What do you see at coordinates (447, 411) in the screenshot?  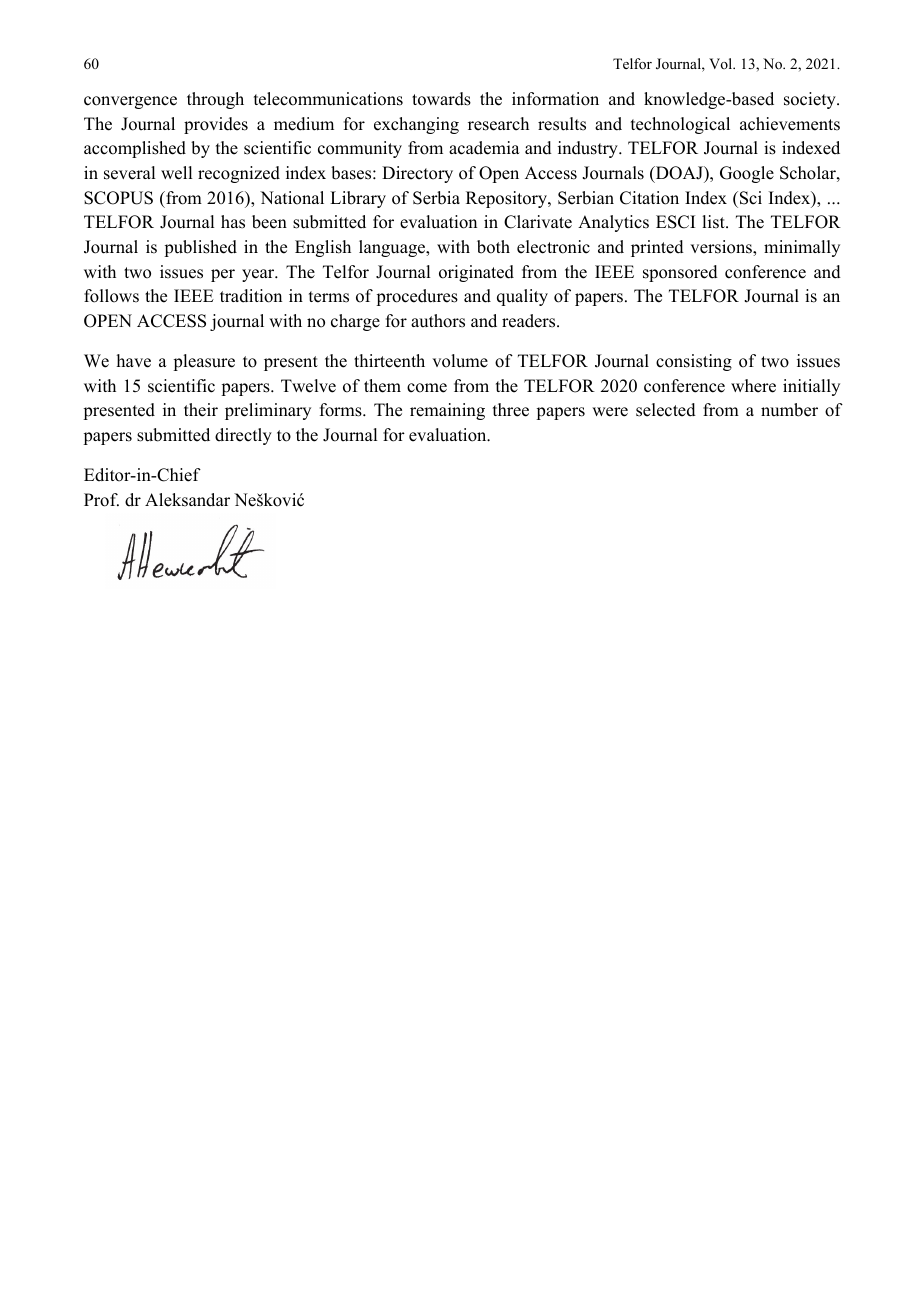 I see `remaining` at bounding box center [447, 411].
